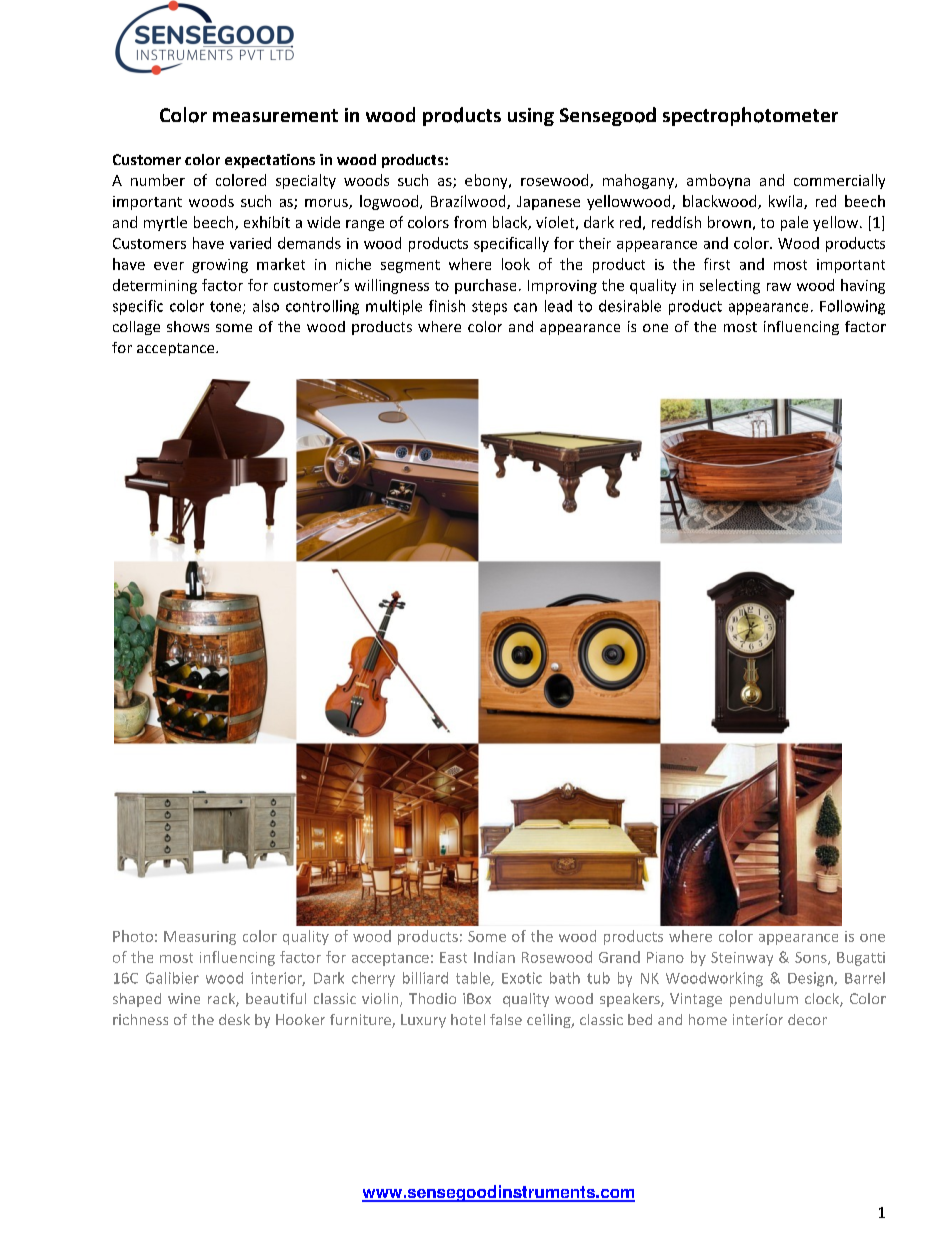 The height and width of the document is (1233, 952). Describe the element at coordinates (270, 161) in the document. I see `expectations` at that location.
